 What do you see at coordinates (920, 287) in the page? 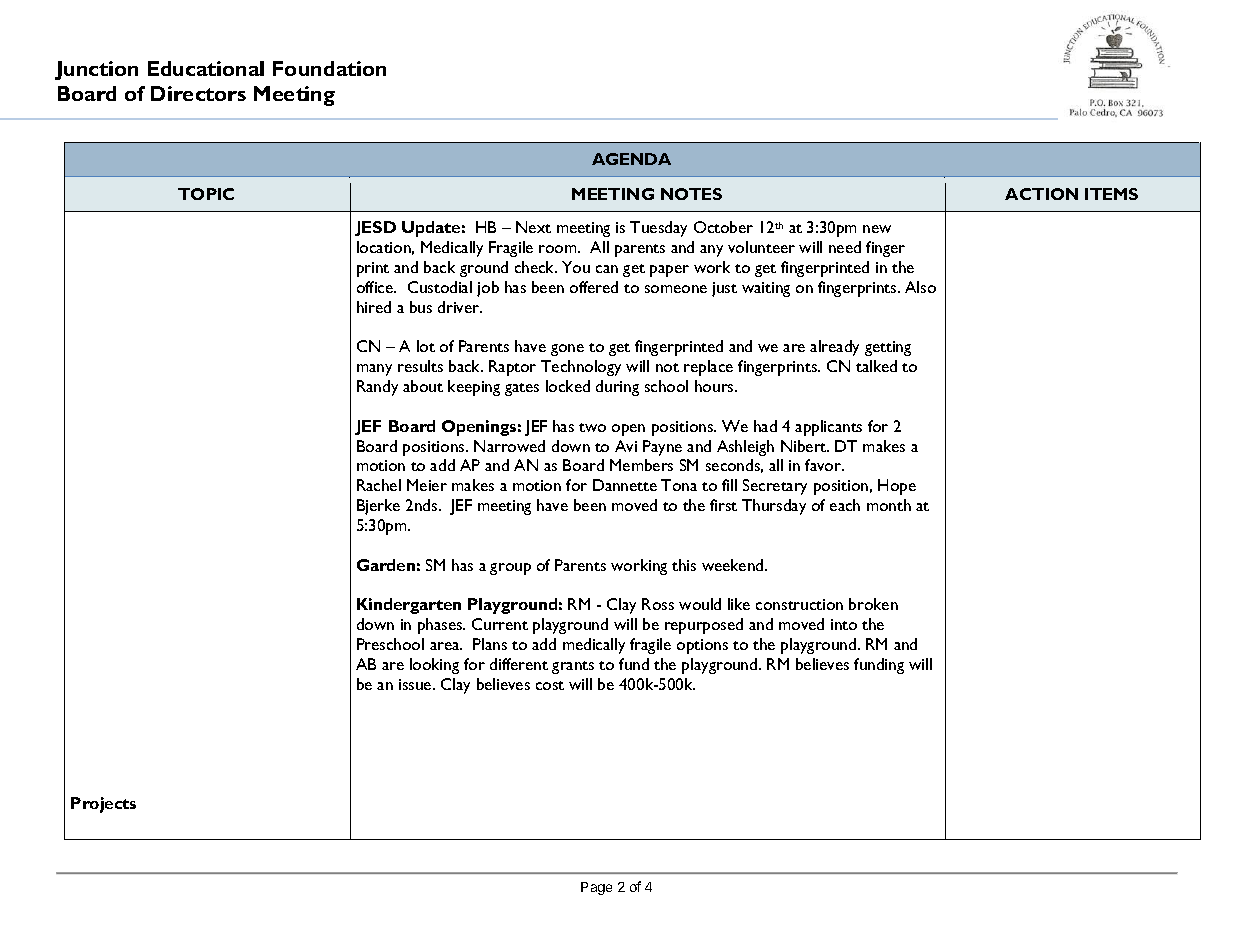
I see `Also` at bounding box center [920, 287].
